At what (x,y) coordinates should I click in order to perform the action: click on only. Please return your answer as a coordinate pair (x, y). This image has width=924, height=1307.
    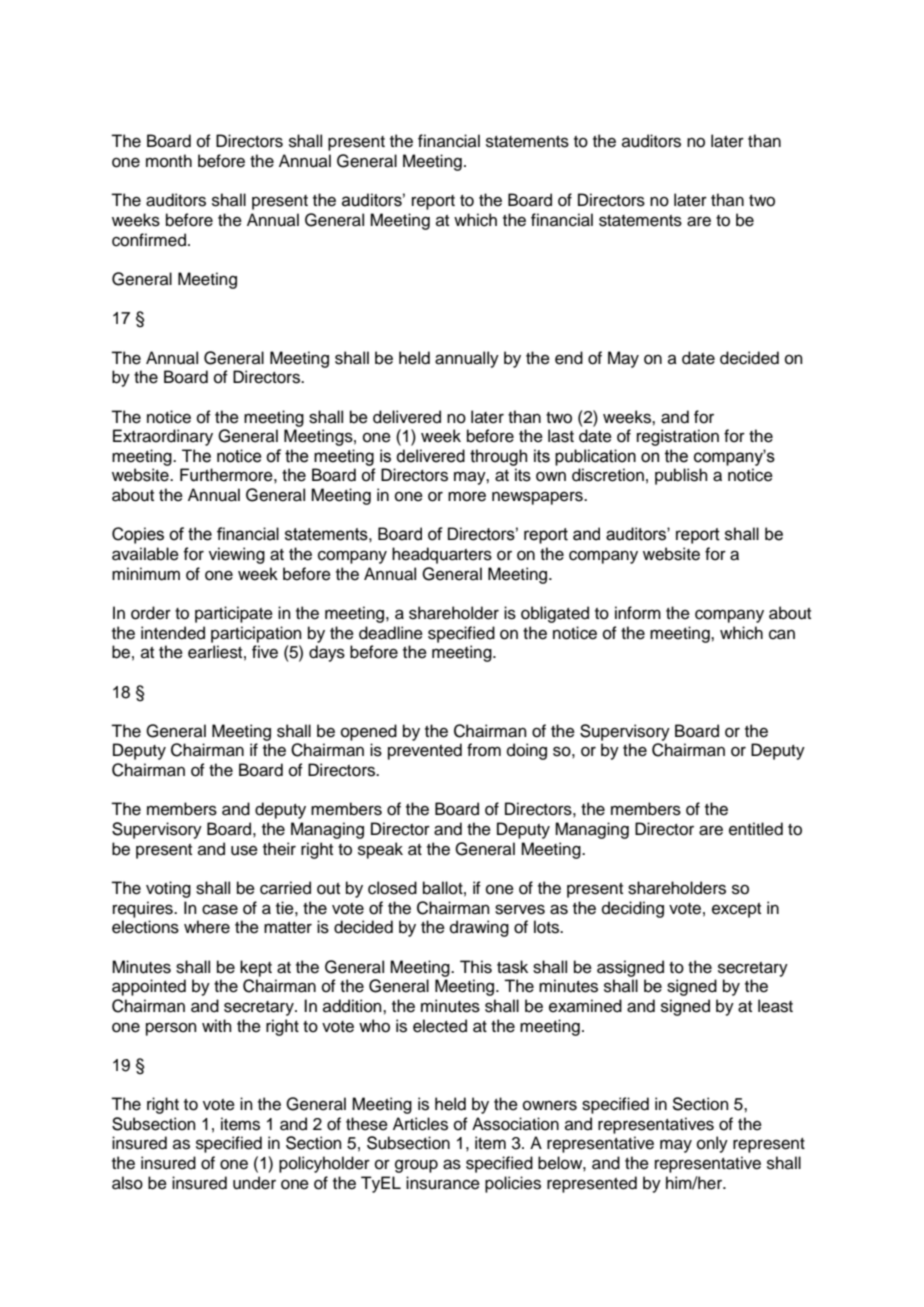
    Looking at the image, I should click on (712, 1144).
